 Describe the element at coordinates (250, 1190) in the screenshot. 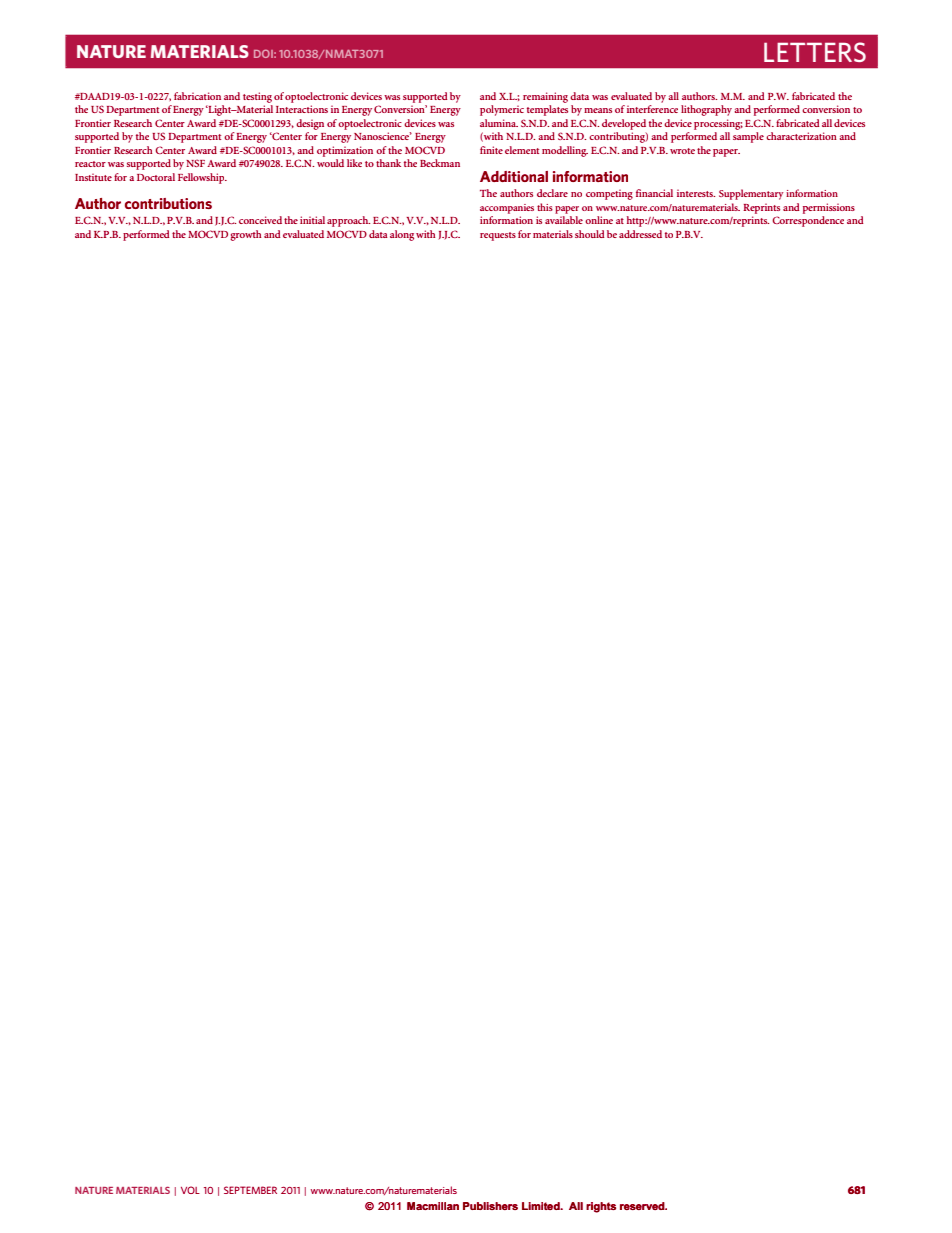

I see `SEPTEMBER` at that location.
